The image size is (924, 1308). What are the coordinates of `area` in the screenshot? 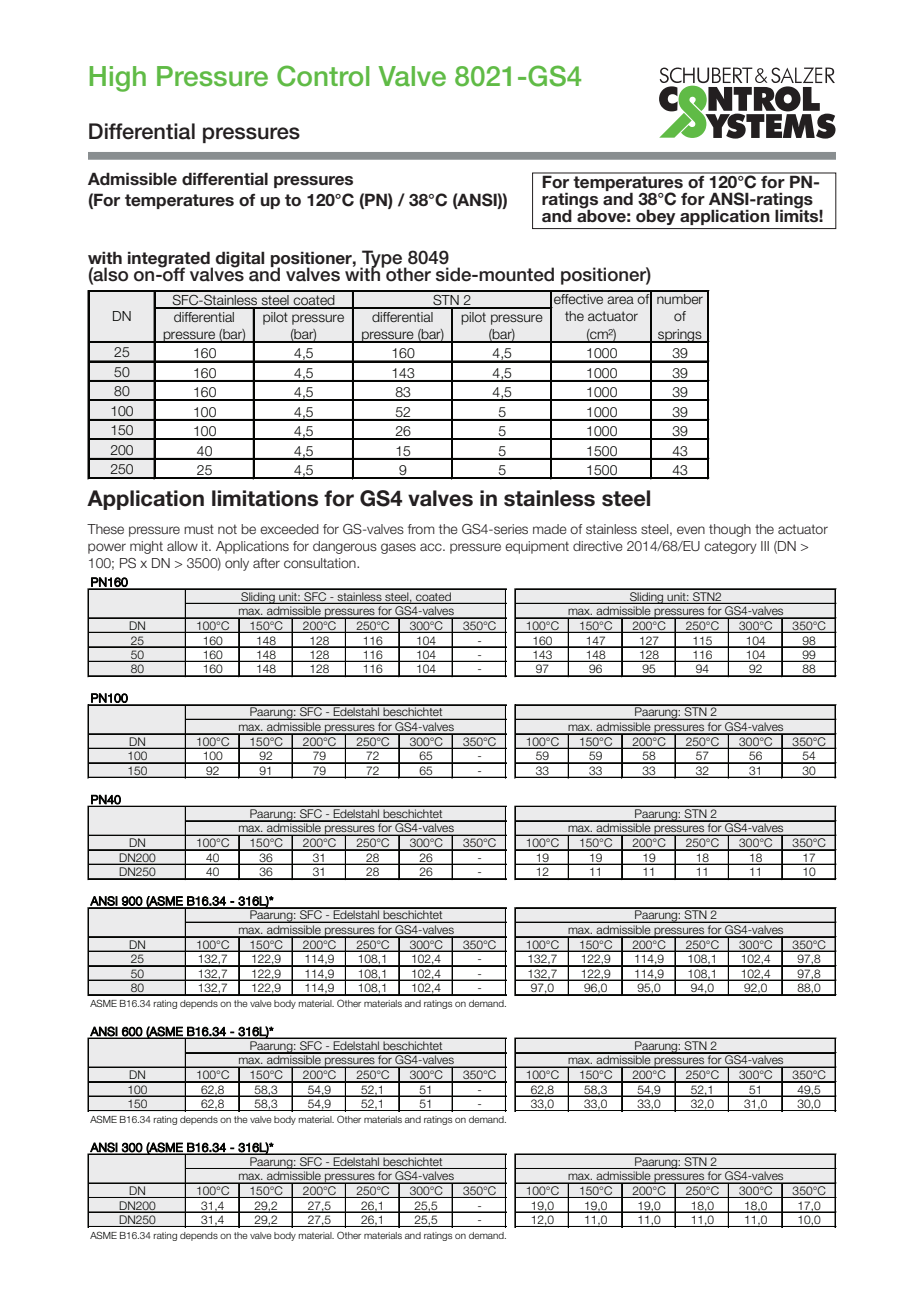 It's located at (620, 300).
